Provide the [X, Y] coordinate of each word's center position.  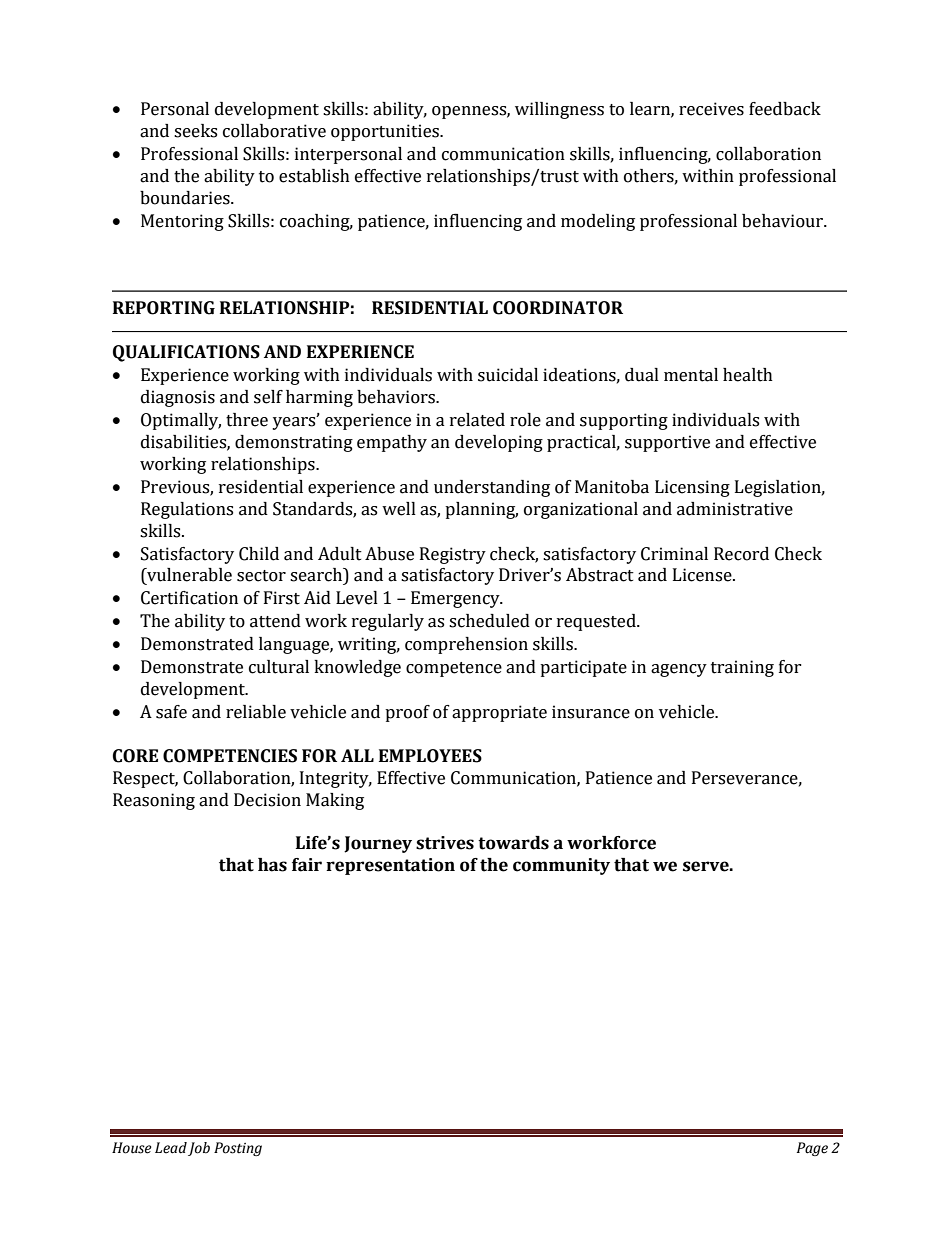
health [748, 375]
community [561, 866]
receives [711, 109]
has [272, 865]
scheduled [489, 621]
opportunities [386, 132]
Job [199, 1149]
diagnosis [178, 398]
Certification [189, 598]
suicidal [508, 375]
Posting [238, 1149]
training [742, 668]
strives [445, 843]
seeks [195, 131]
